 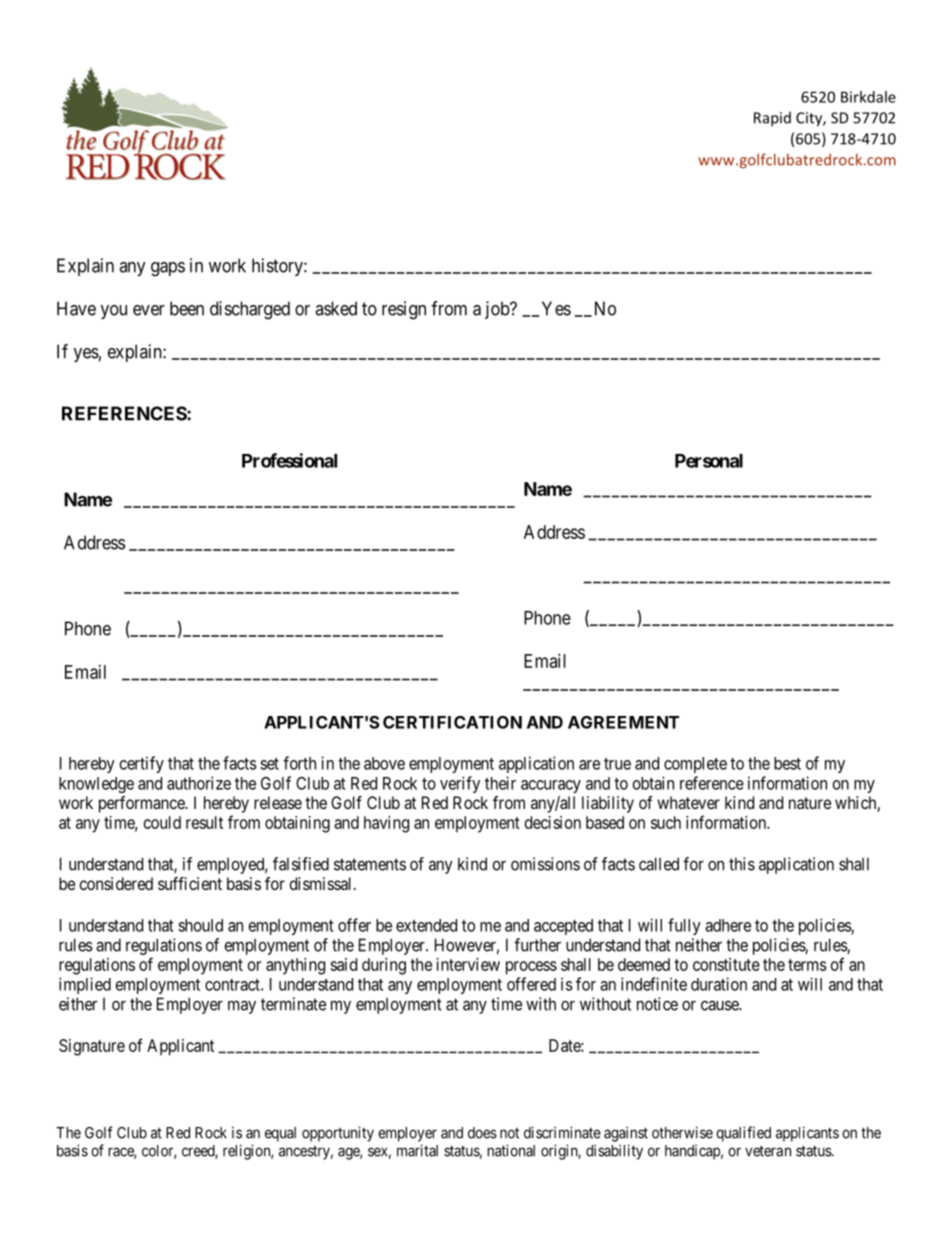 I want to click on resign, so click(x=404, y=310).
